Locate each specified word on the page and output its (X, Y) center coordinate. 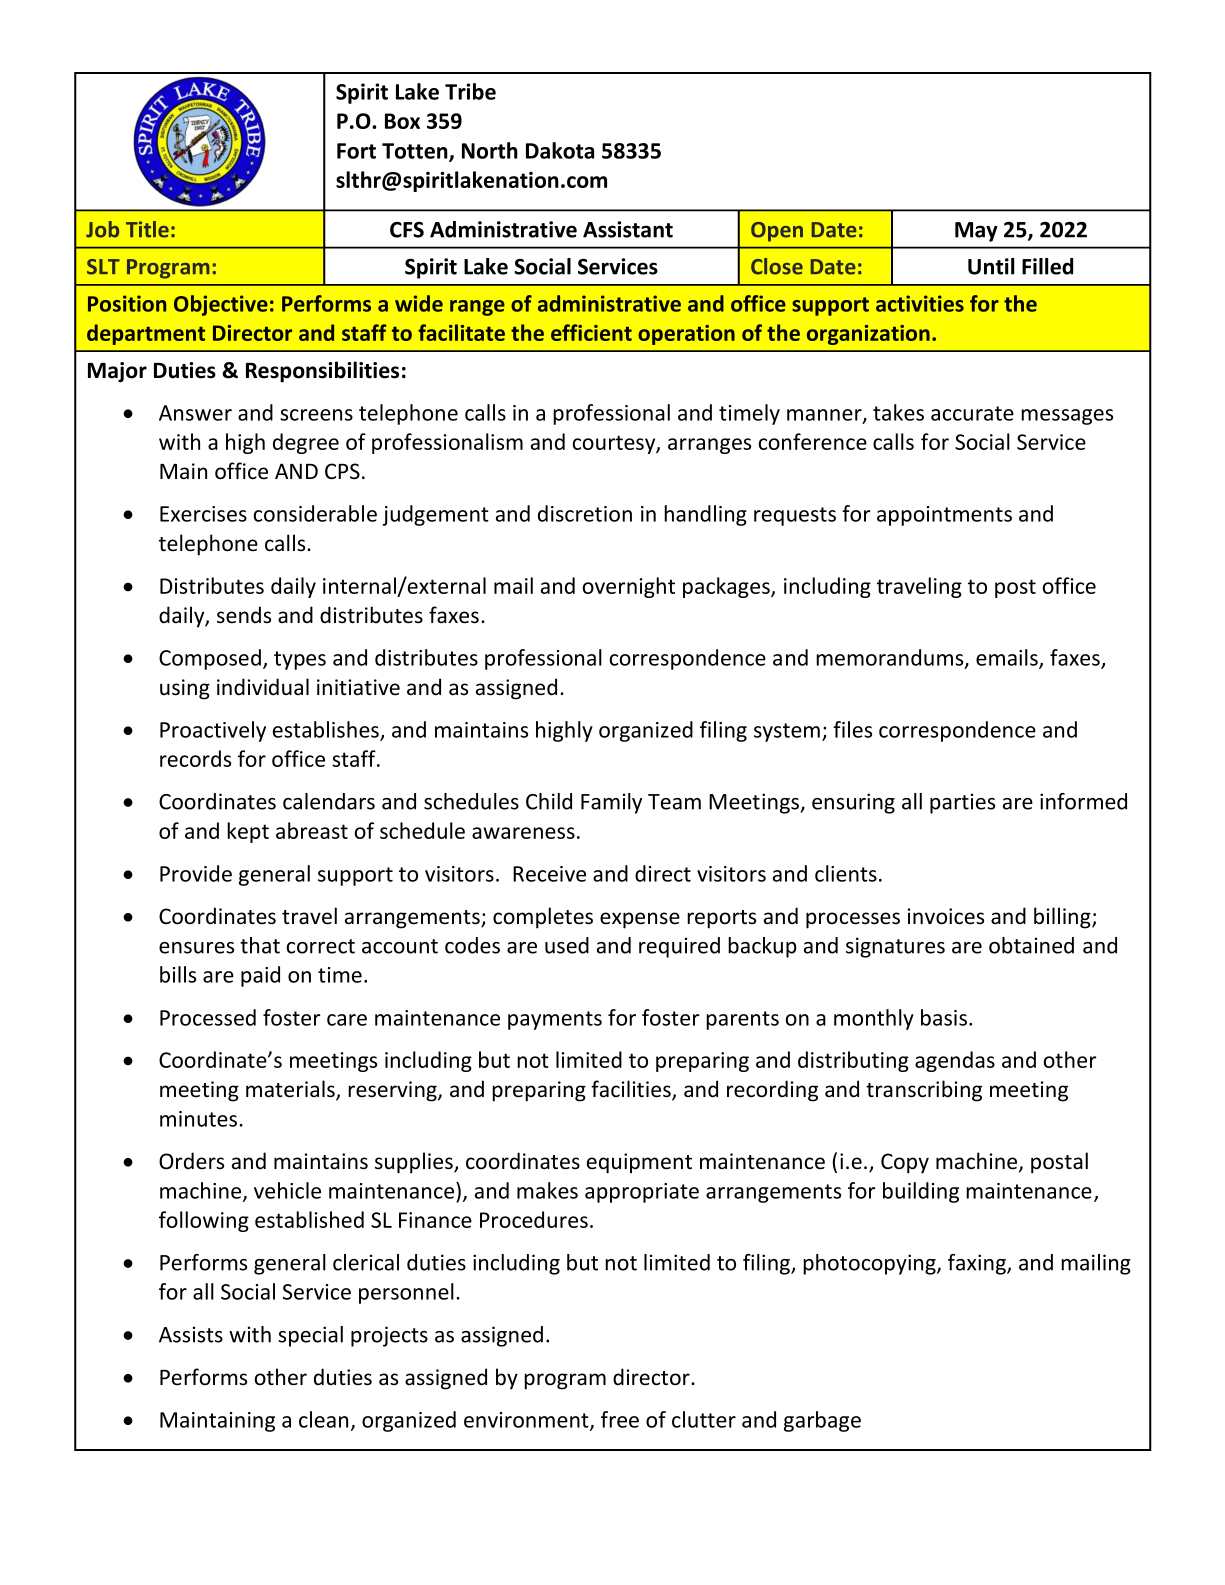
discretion (585, 513)
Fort (356, 151)
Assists (191, 1334)
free (620, 1419)
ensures (196, 948)
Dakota (560, 150)
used (567, 945)
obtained (1031, 945)
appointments (944, 516)
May (976, 232)
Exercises (203, 514)
